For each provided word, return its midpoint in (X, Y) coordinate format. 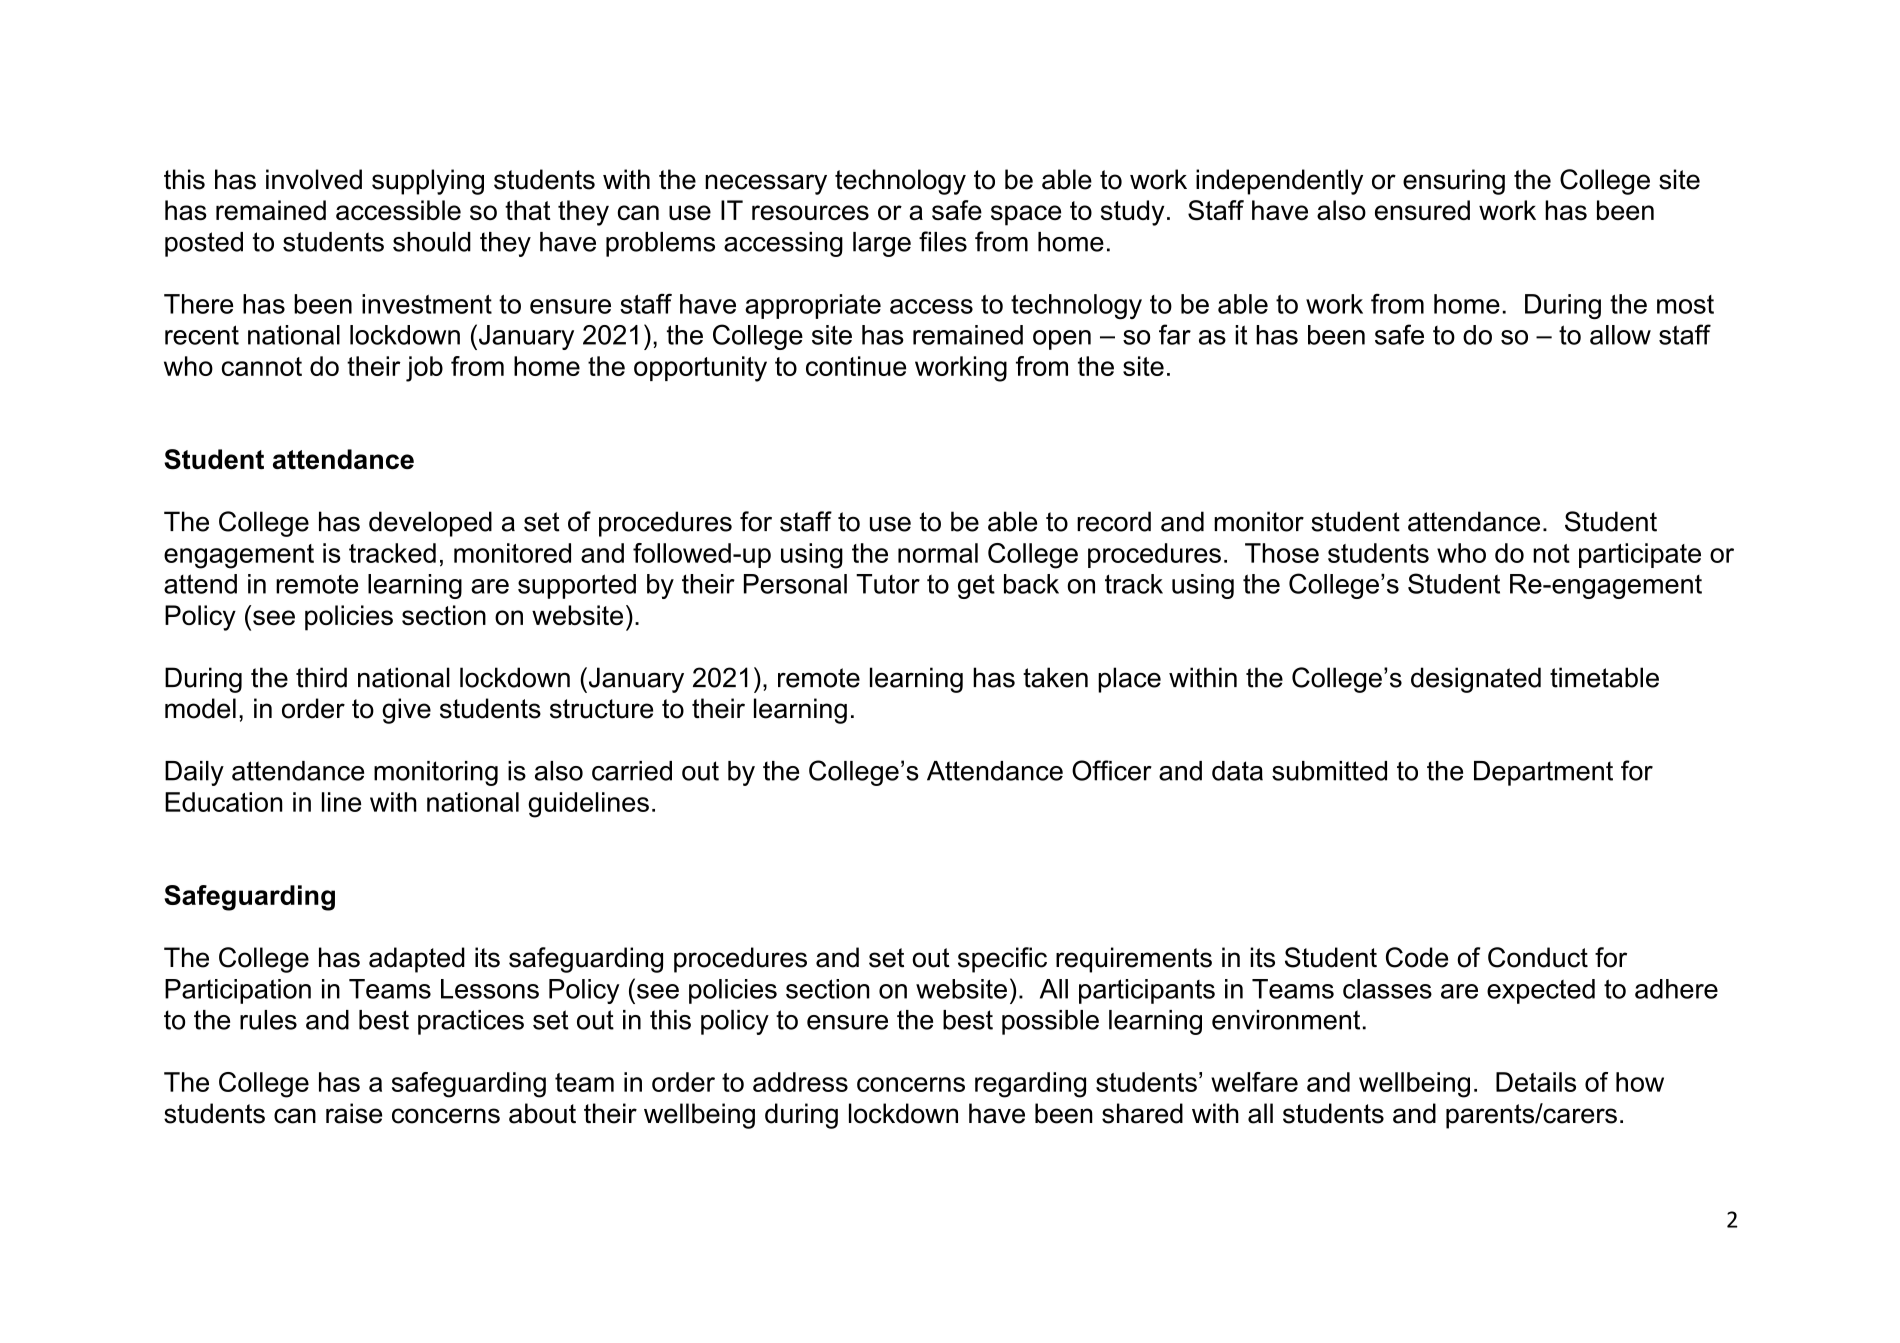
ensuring (1454, 182)
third (321, 677)
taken (1055, 677)
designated (1476, 680)
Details (1536, 1082)
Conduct (1538, 957)
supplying (428, 182)
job (424, 369)
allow (1620, 335)
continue (856, 366)
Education (224, 802)
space (1026, 215)
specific (1002, 960)
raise (354, 1113)
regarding (1030, 1085)
